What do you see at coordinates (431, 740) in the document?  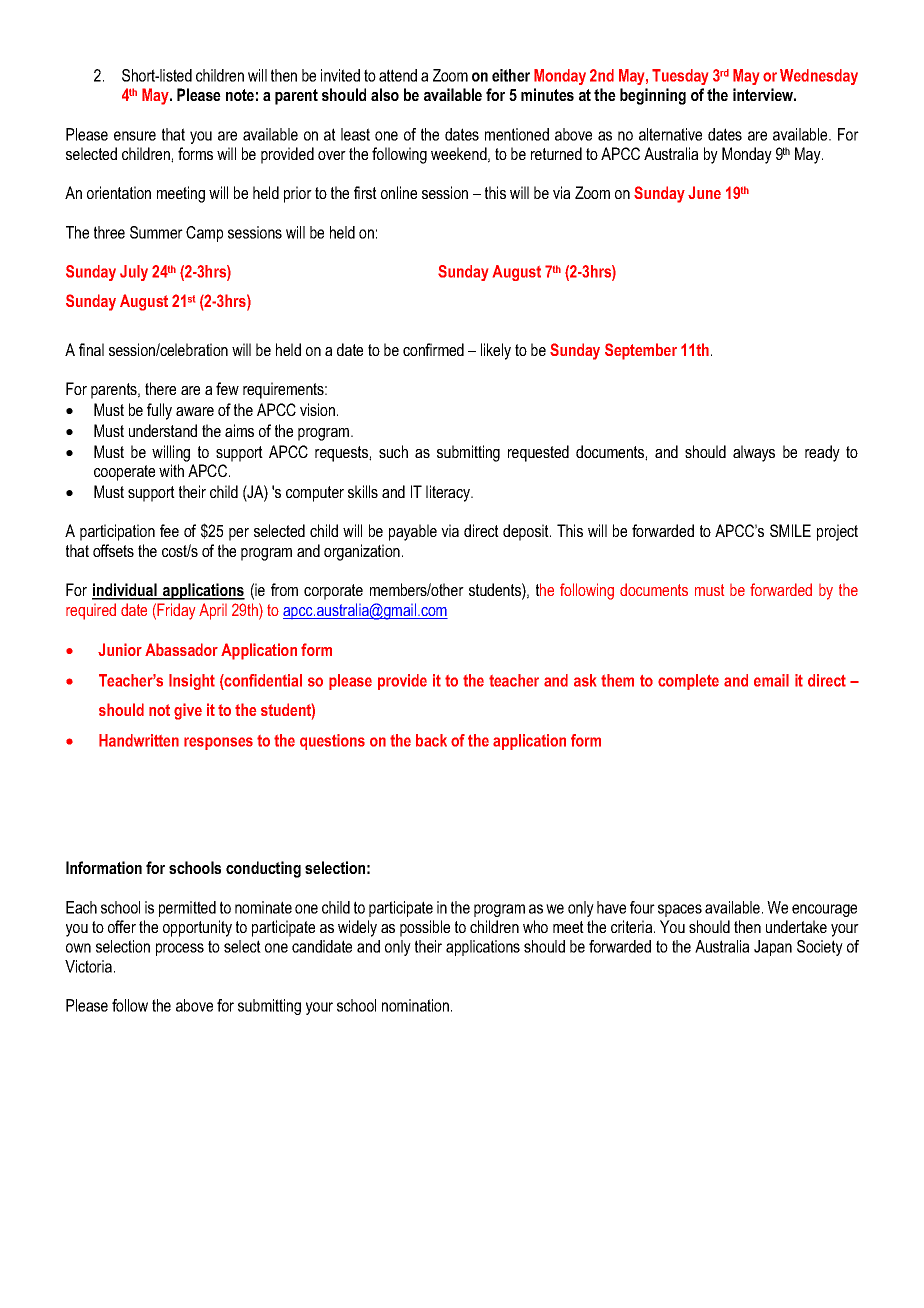 I see `back` at bounding box center [431, 740].
